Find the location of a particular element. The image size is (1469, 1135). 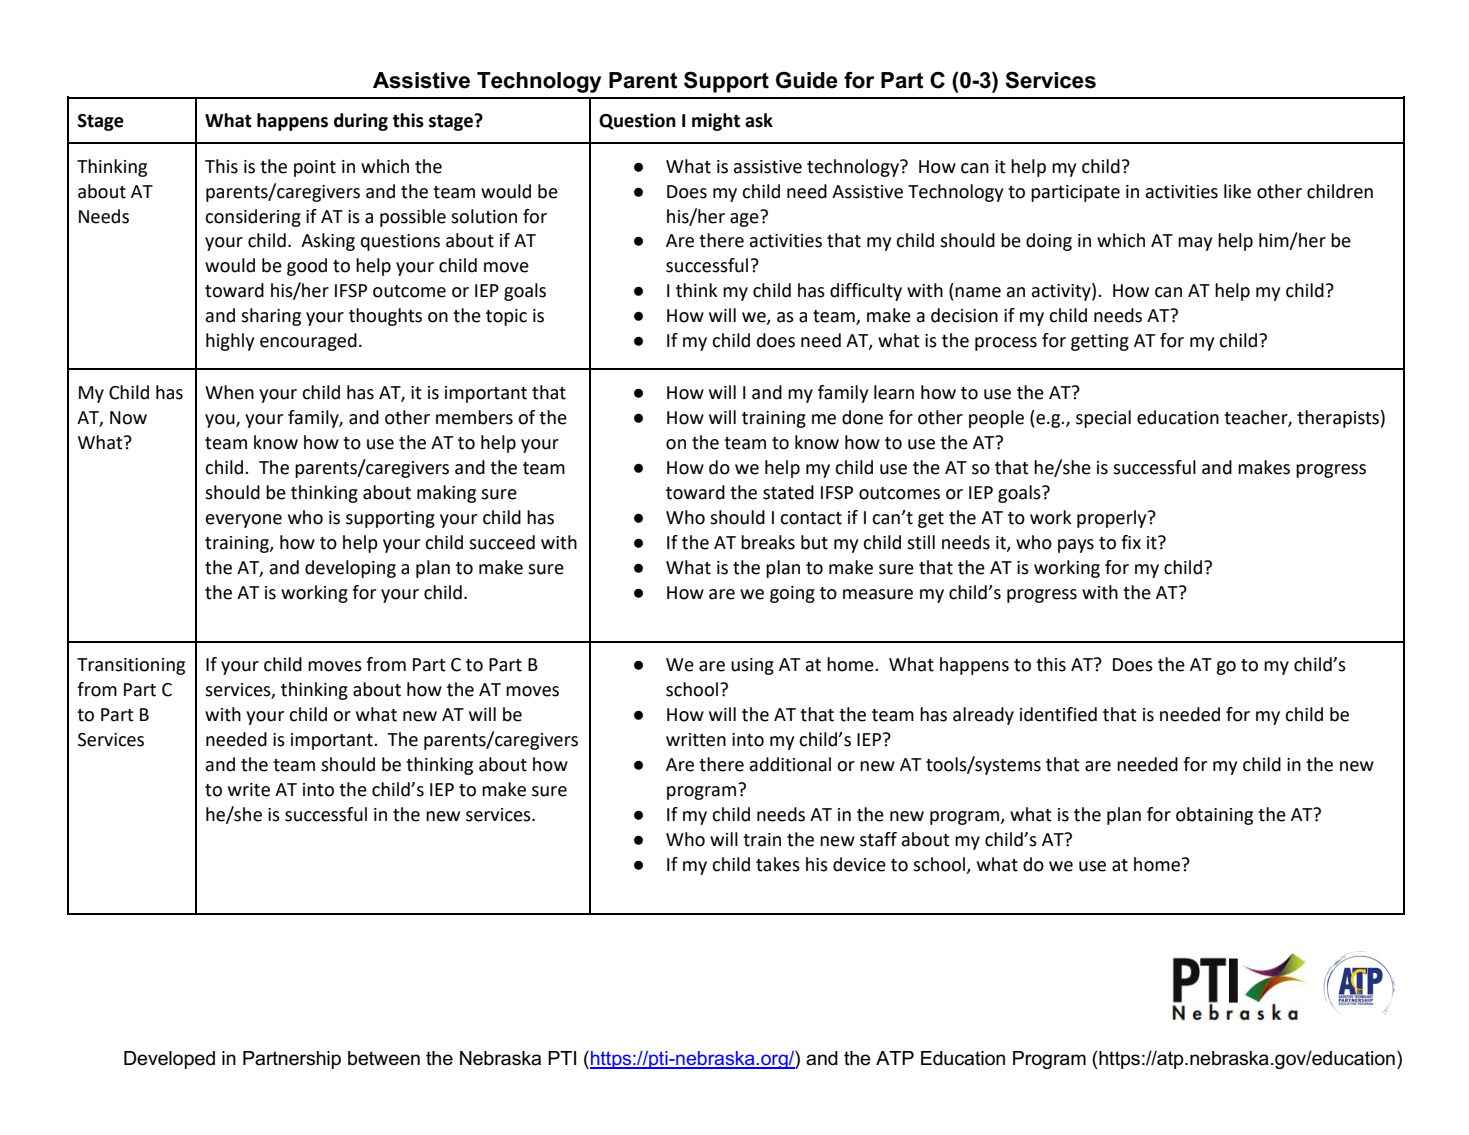

during is located at coordinates (361, 122).
